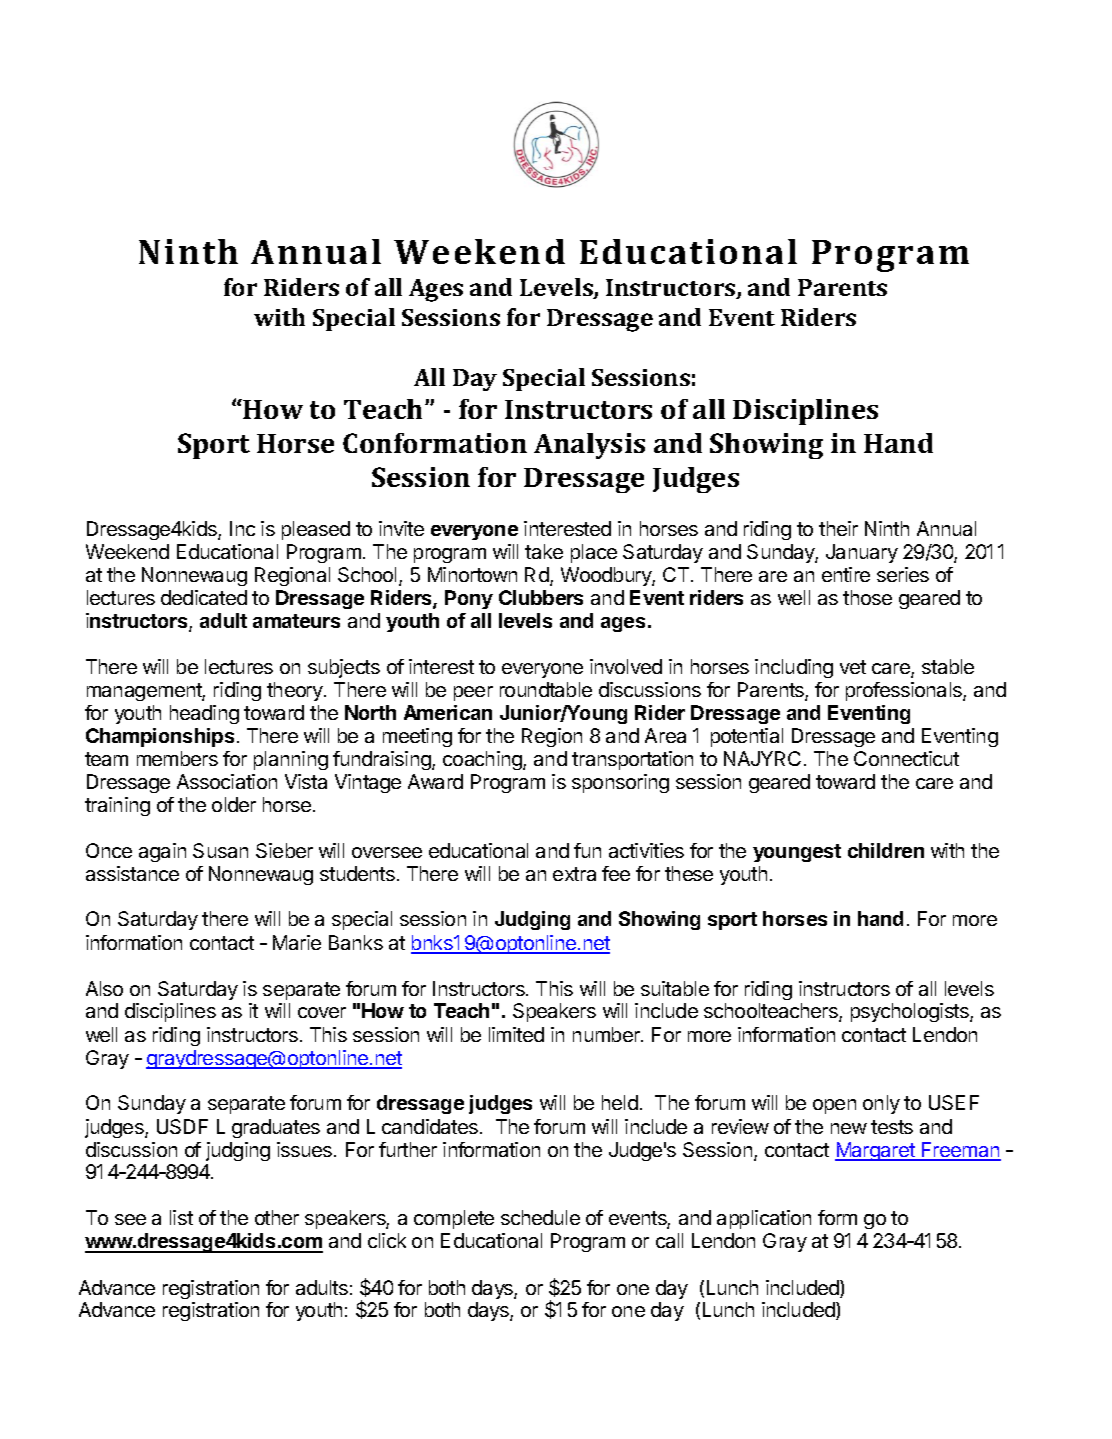 The width and height of the page is (1112, 1439). I want to click on list, so click(181, 1217).
